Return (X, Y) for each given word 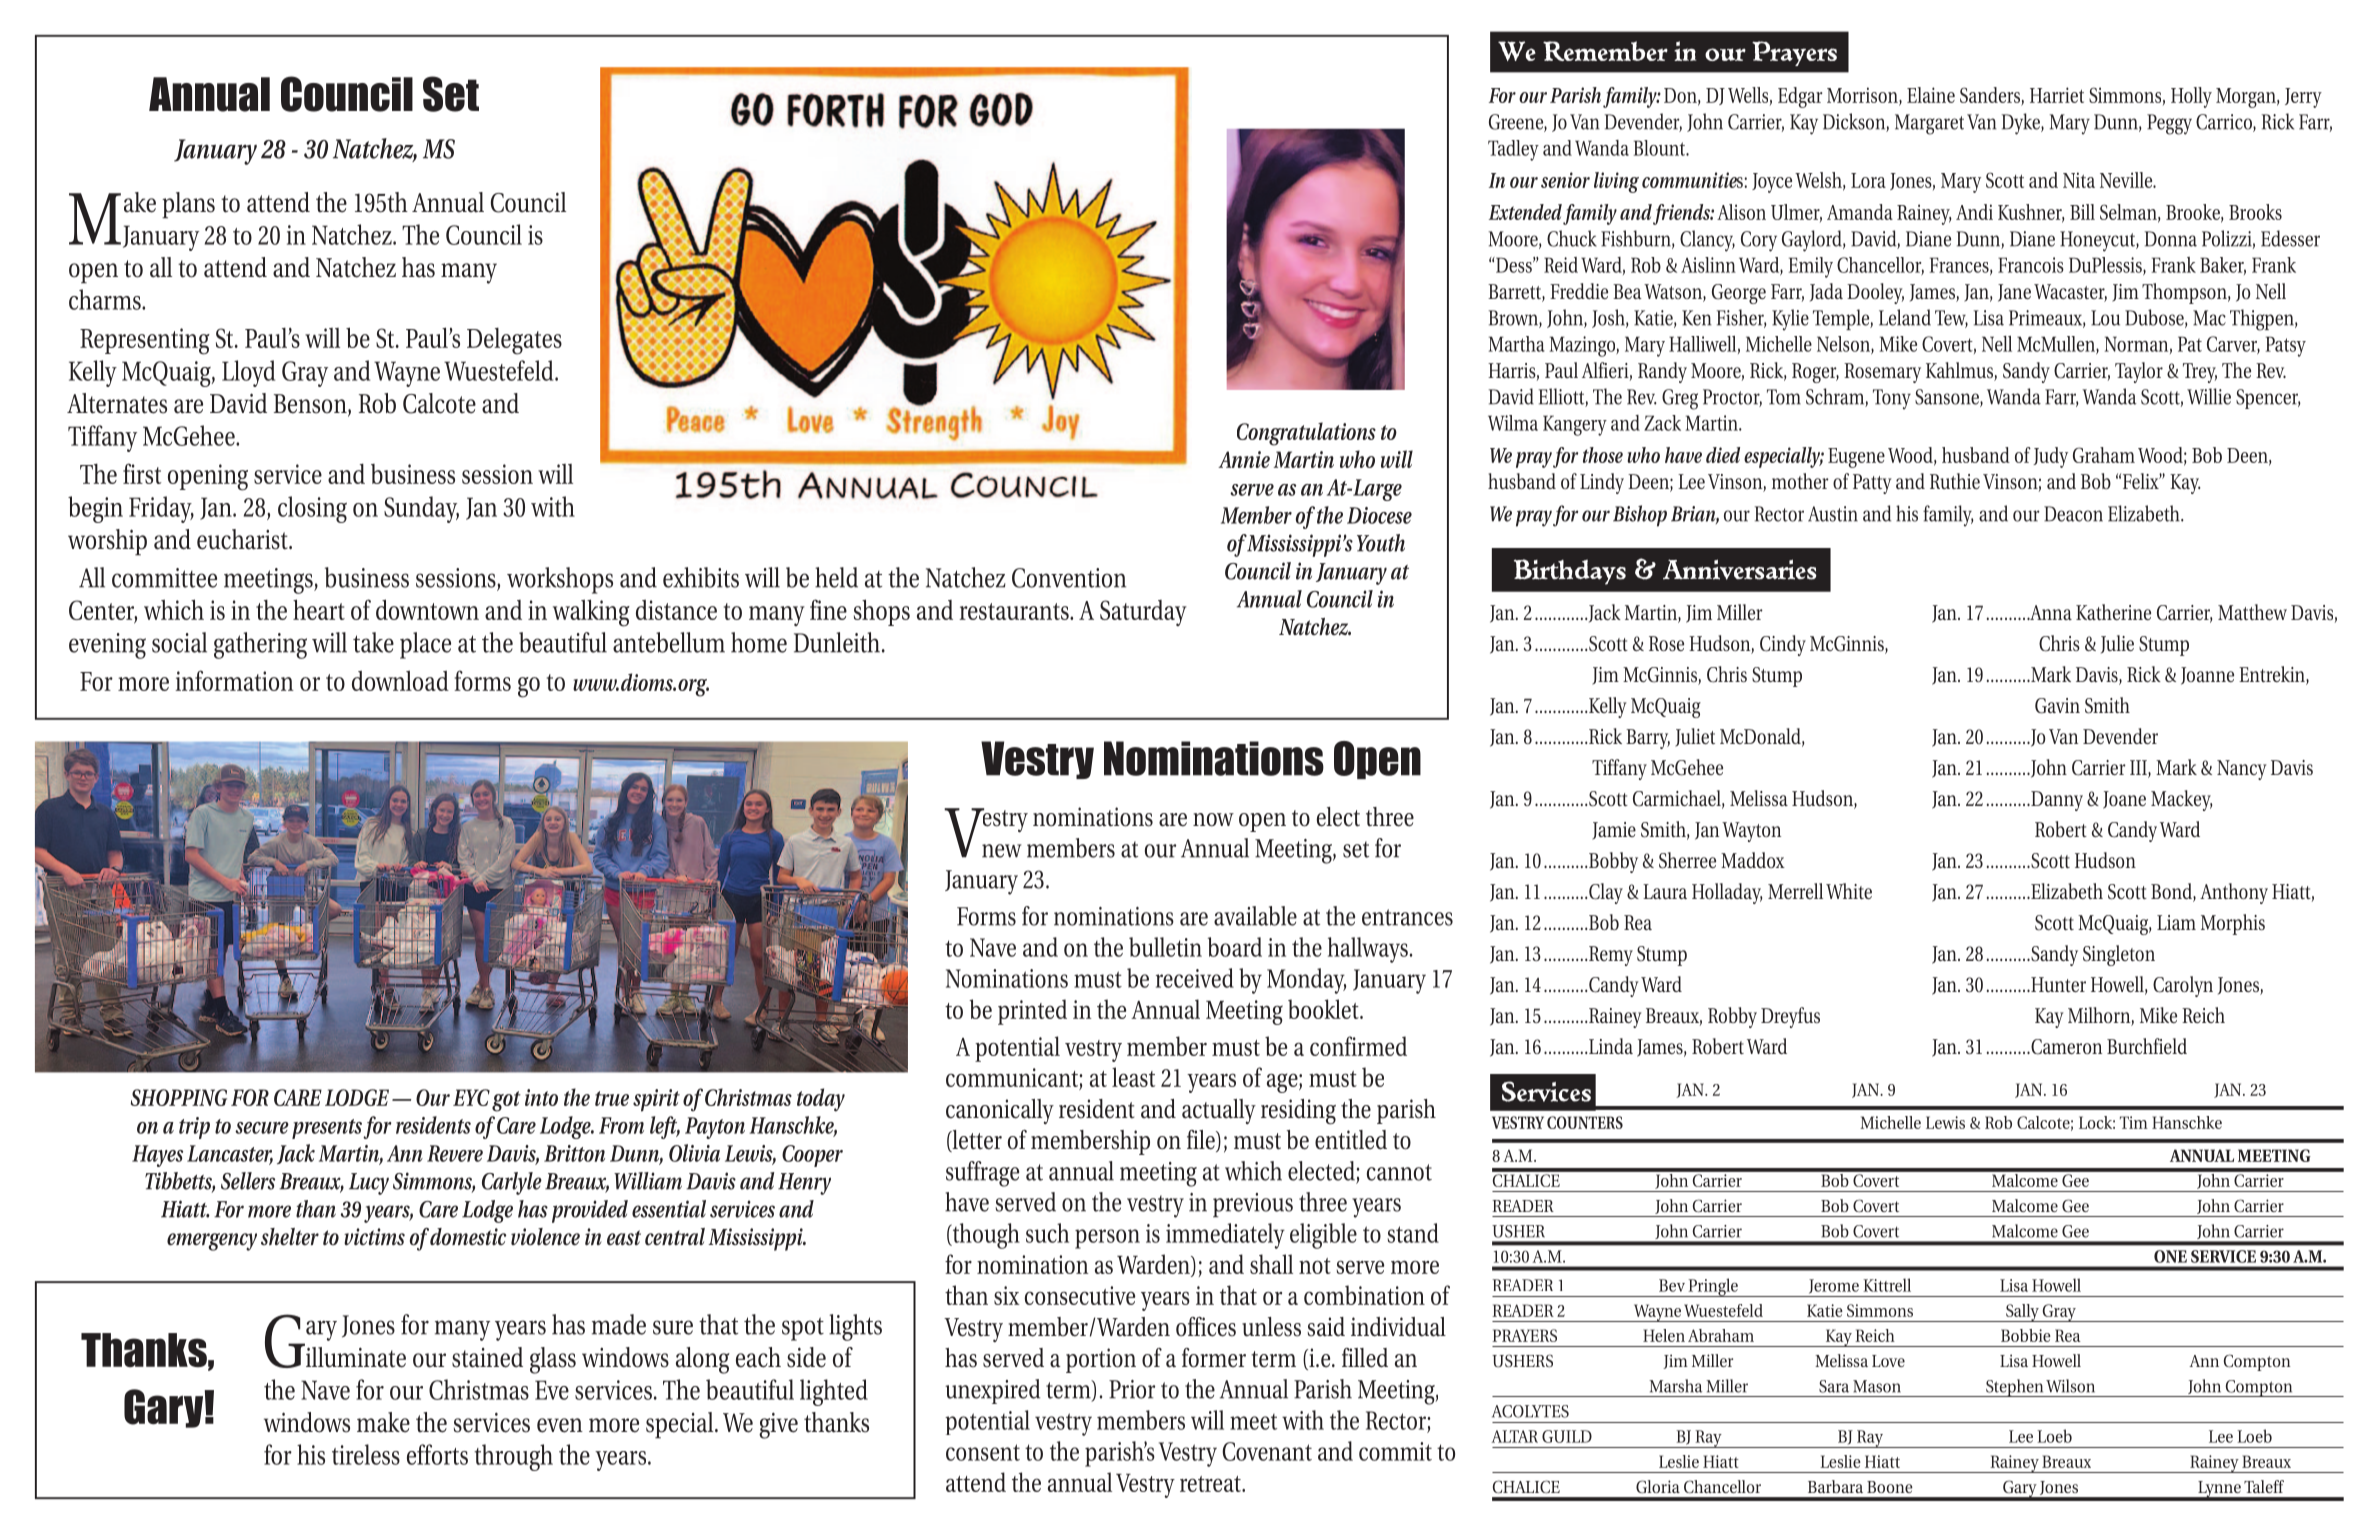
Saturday (1143, 613)
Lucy (369, 1184)
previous (1253, 1205)
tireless (366, 1454)
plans (188, 205)
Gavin (2057, 706)
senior (1565, 180)
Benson (311, 405)
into (541, 1097)
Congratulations (1306, 434)
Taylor (2139, 372)
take (373, 642)
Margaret (1929, 124)
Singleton (2119, 955)
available (1255, 916)
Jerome (1834, 1286)
